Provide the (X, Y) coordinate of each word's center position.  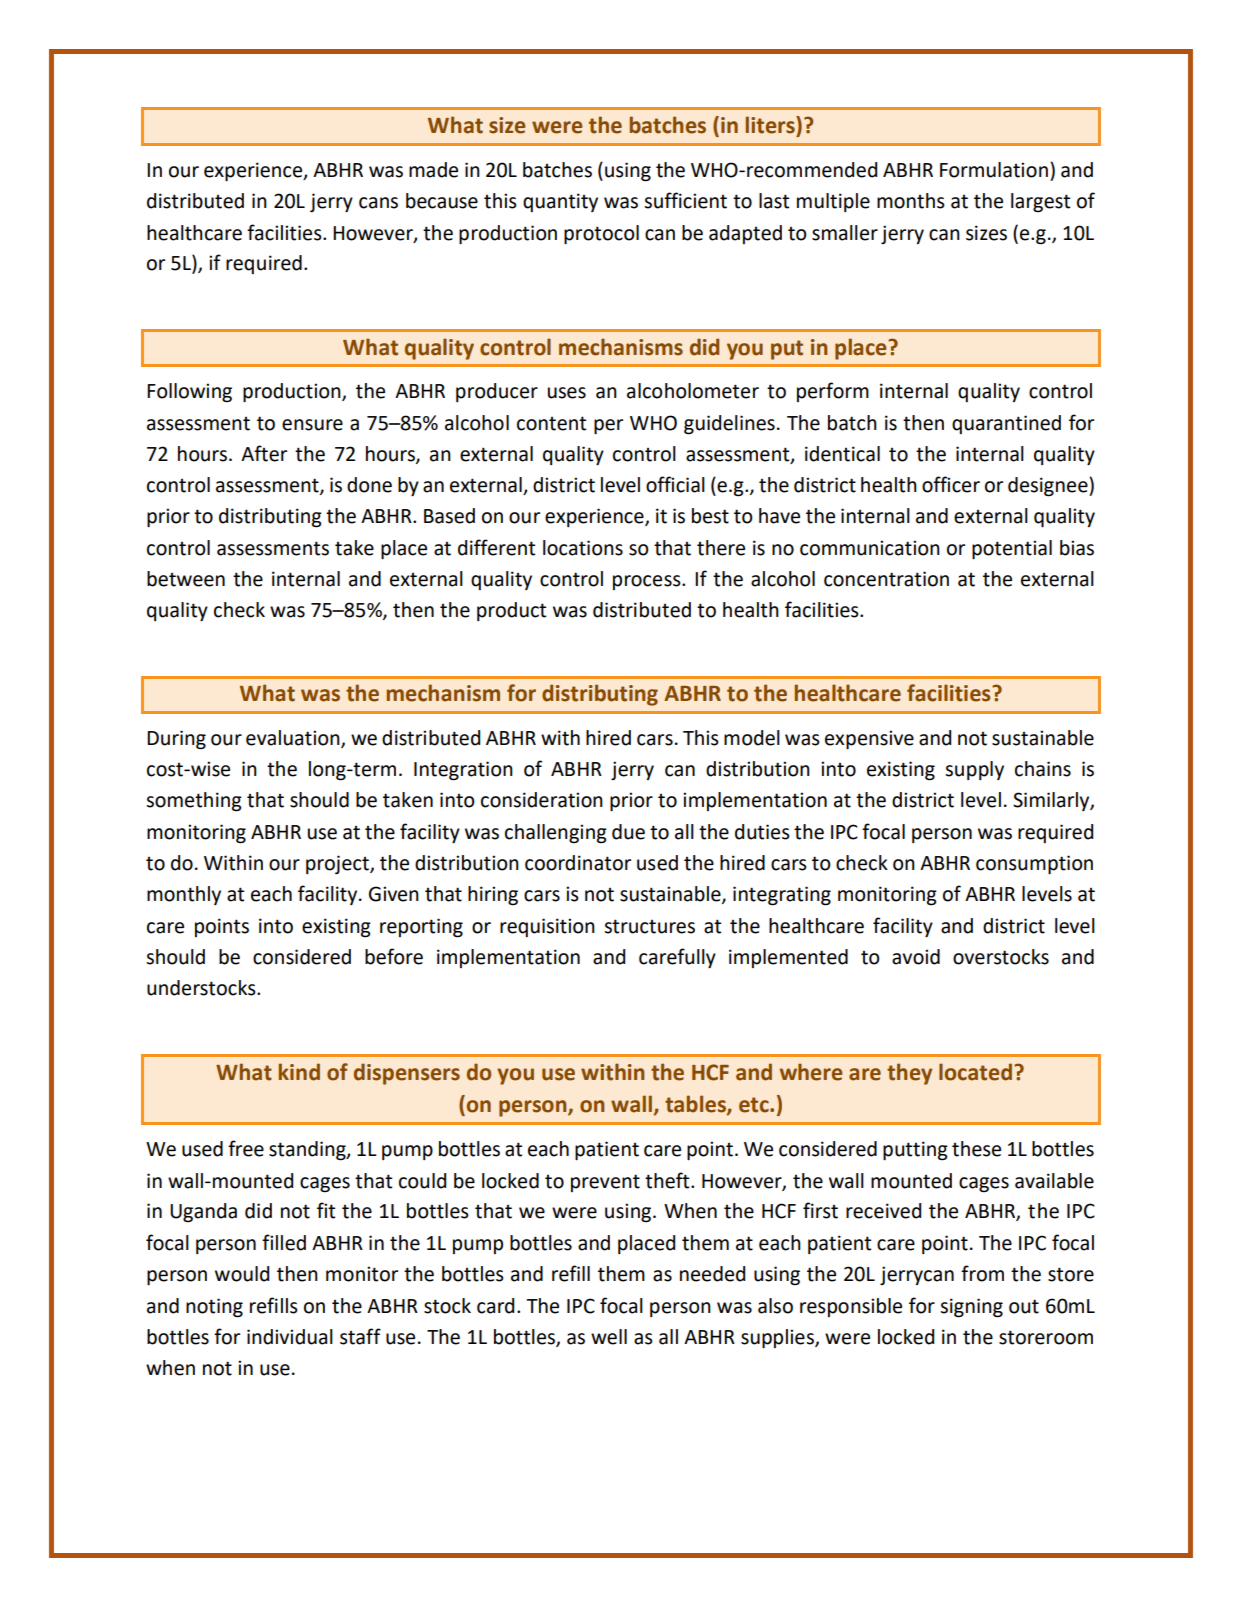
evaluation (294, 739)
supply (974, 770)
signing (971, 1308)
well (609, 1337)
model (752, 738)
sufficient (685, 200)
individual (290, 1337)
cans (378, 203)
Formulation (994, 170)
